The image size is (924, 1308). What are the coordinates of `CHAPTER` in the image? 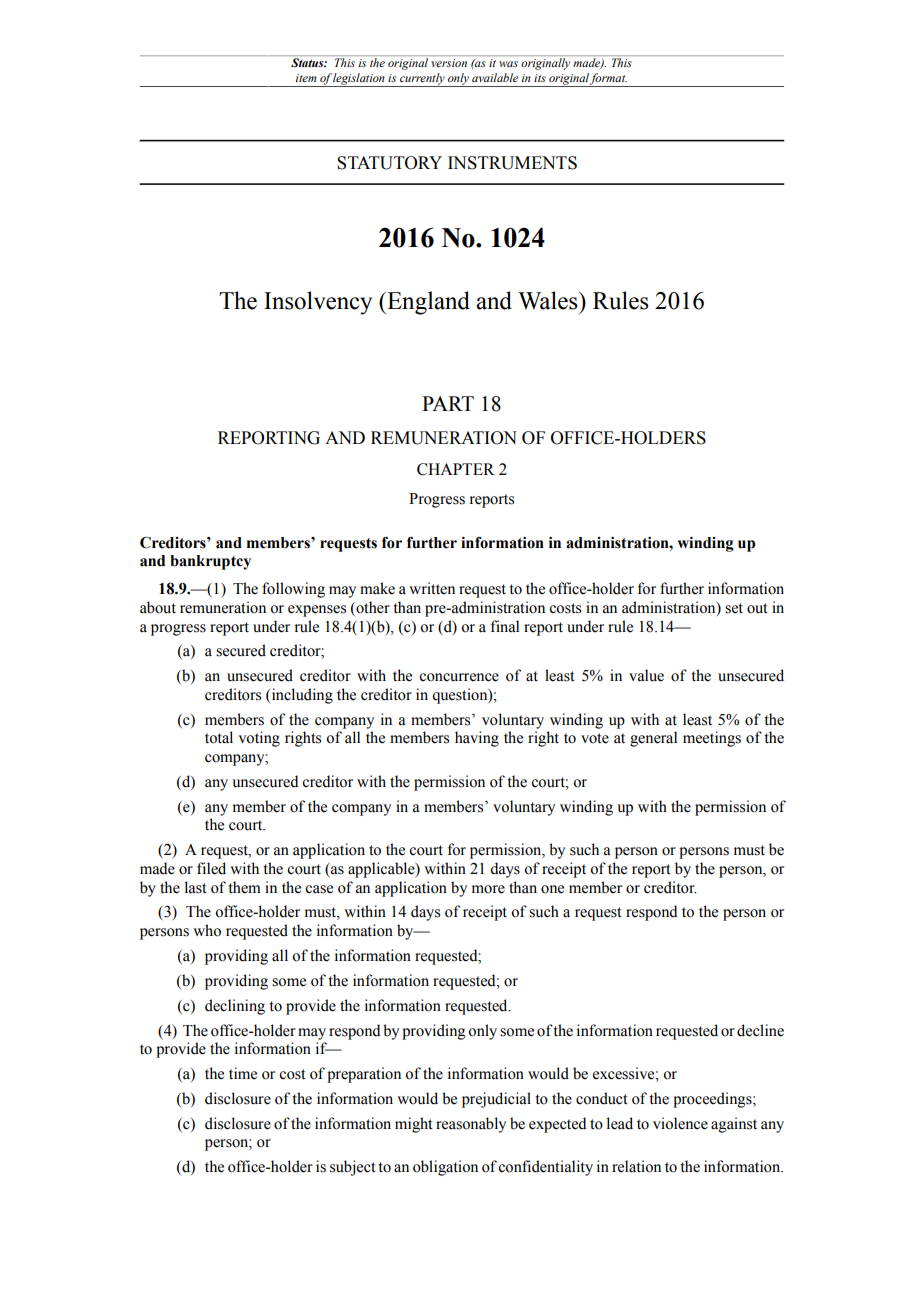 It's located at (456, 469).
